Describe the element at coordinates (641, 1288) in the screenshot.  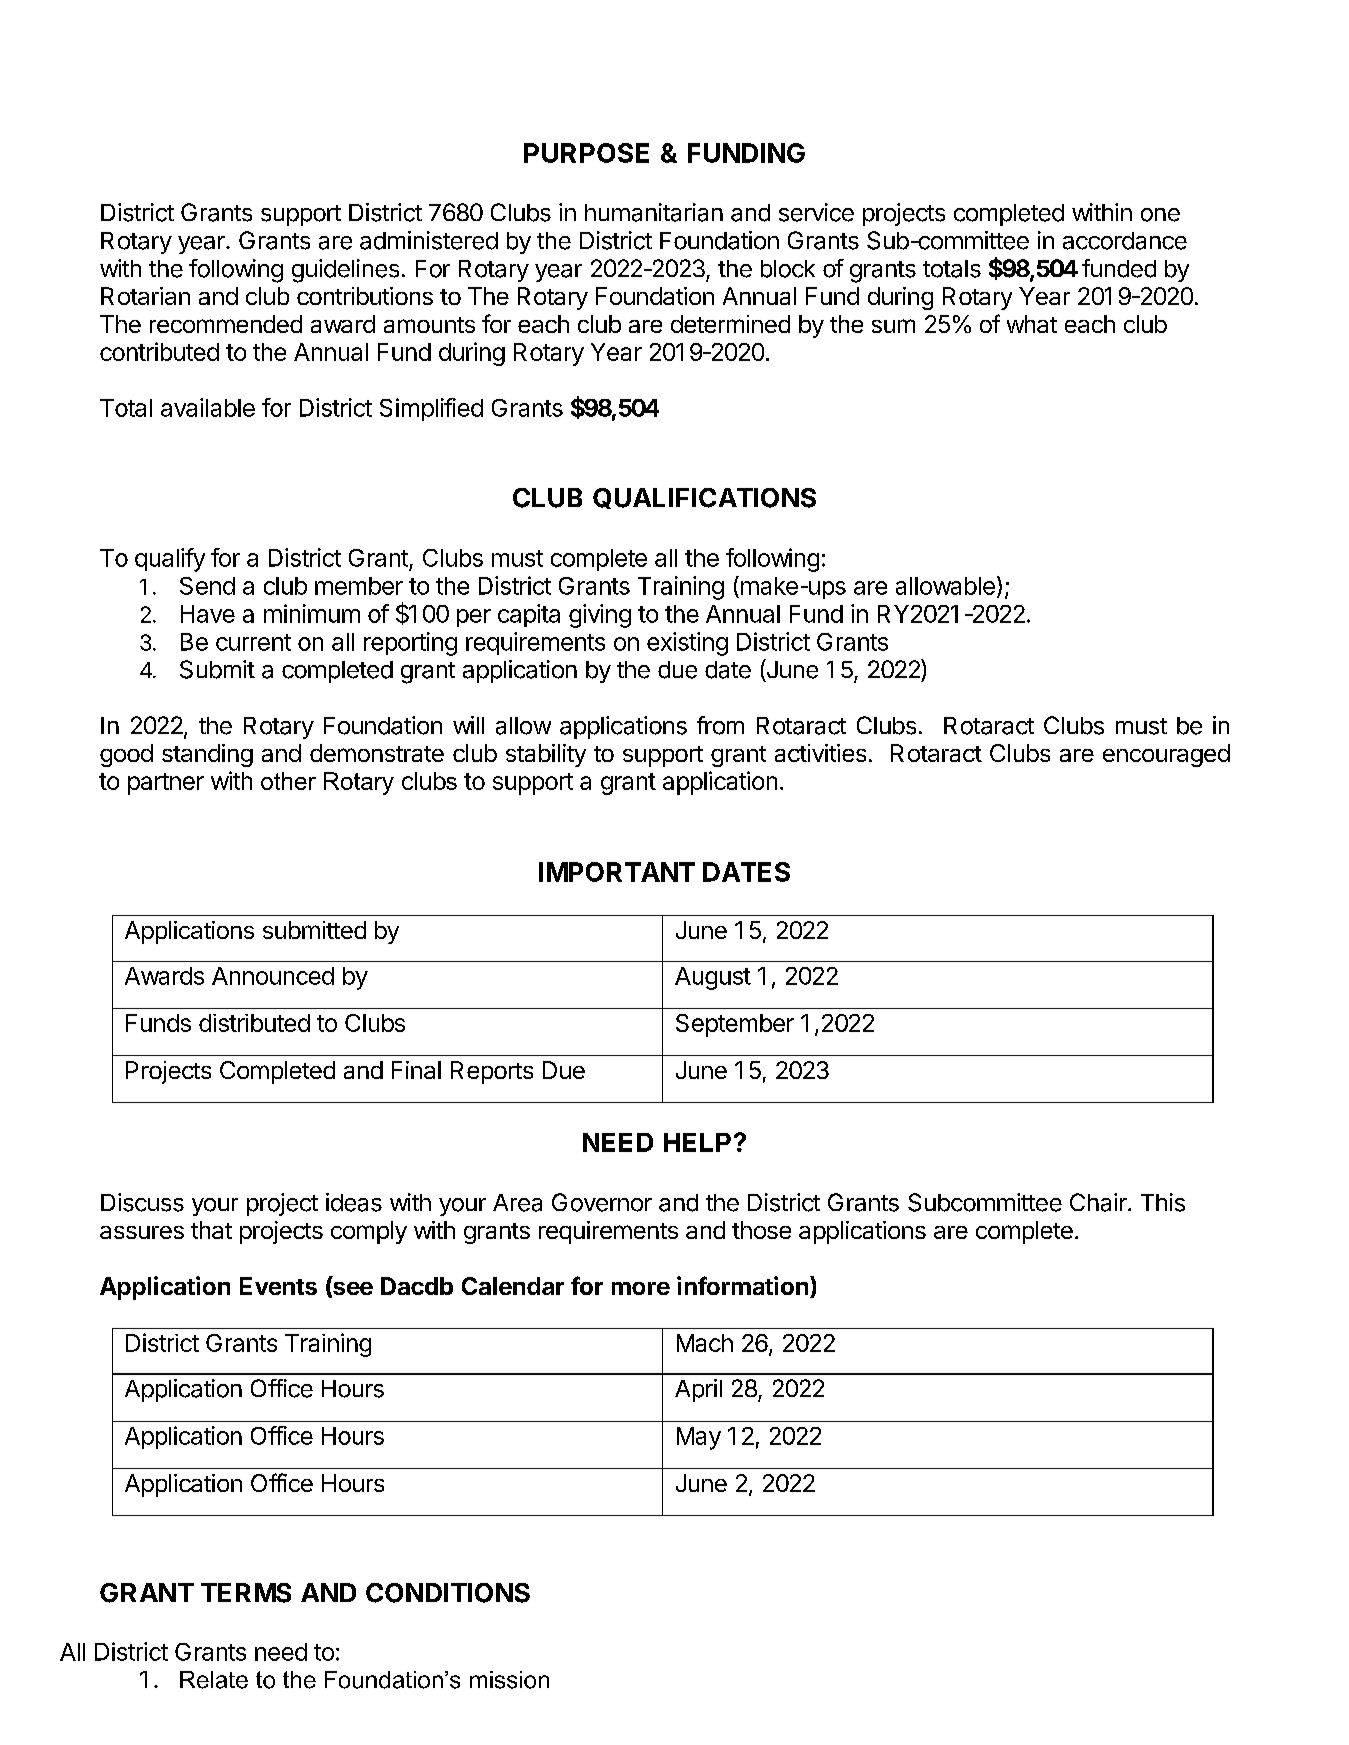
I see `more` at that location.
